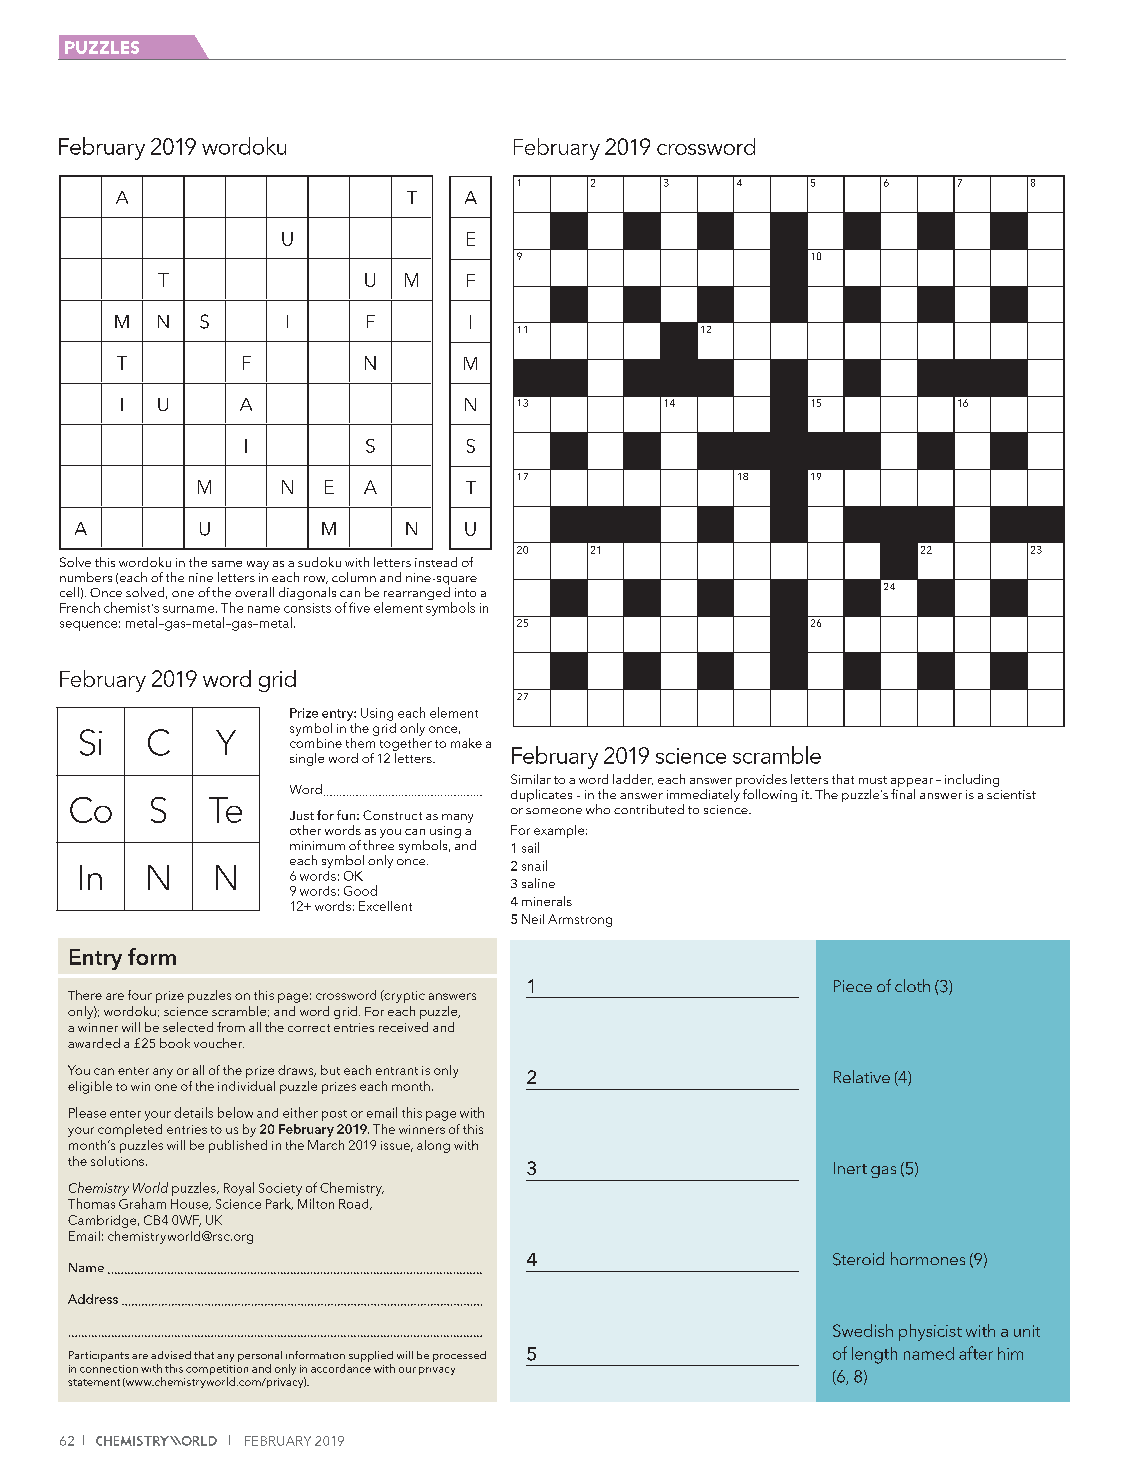  I want to click on sail, so click(530, 847).
